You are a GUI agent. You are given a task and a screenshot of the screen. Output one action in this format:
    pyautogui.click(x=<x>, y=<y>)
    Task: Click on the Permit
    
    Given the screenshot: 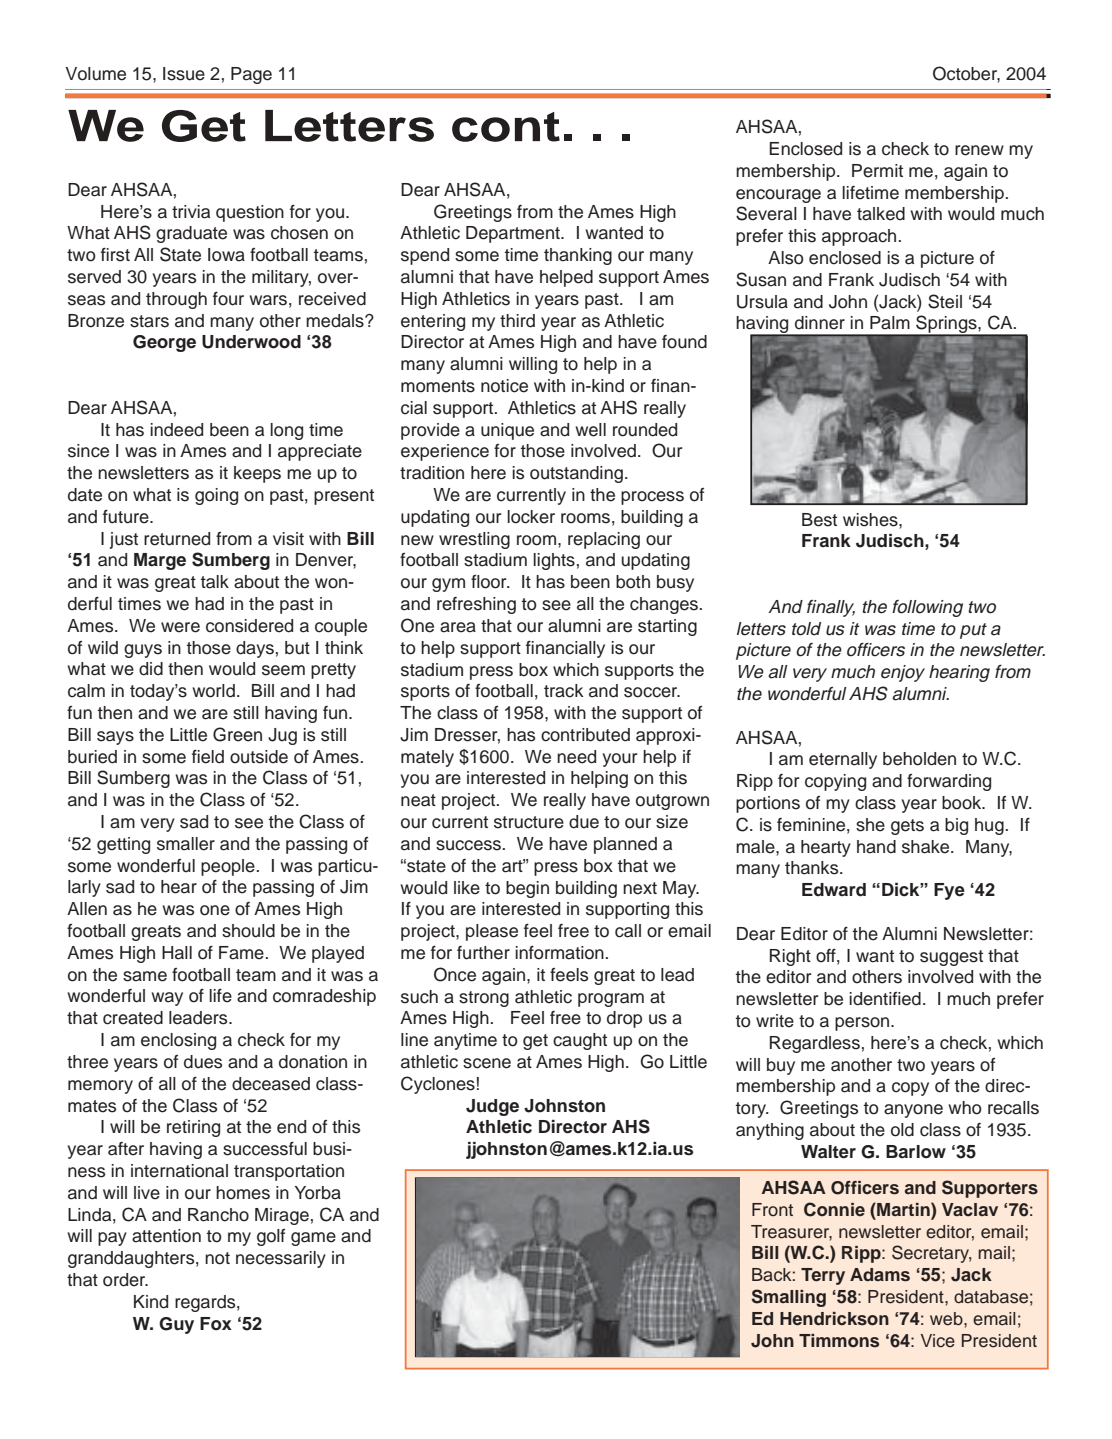 What is the action you would take?
    pyautogui.click(x=877, y=171)
